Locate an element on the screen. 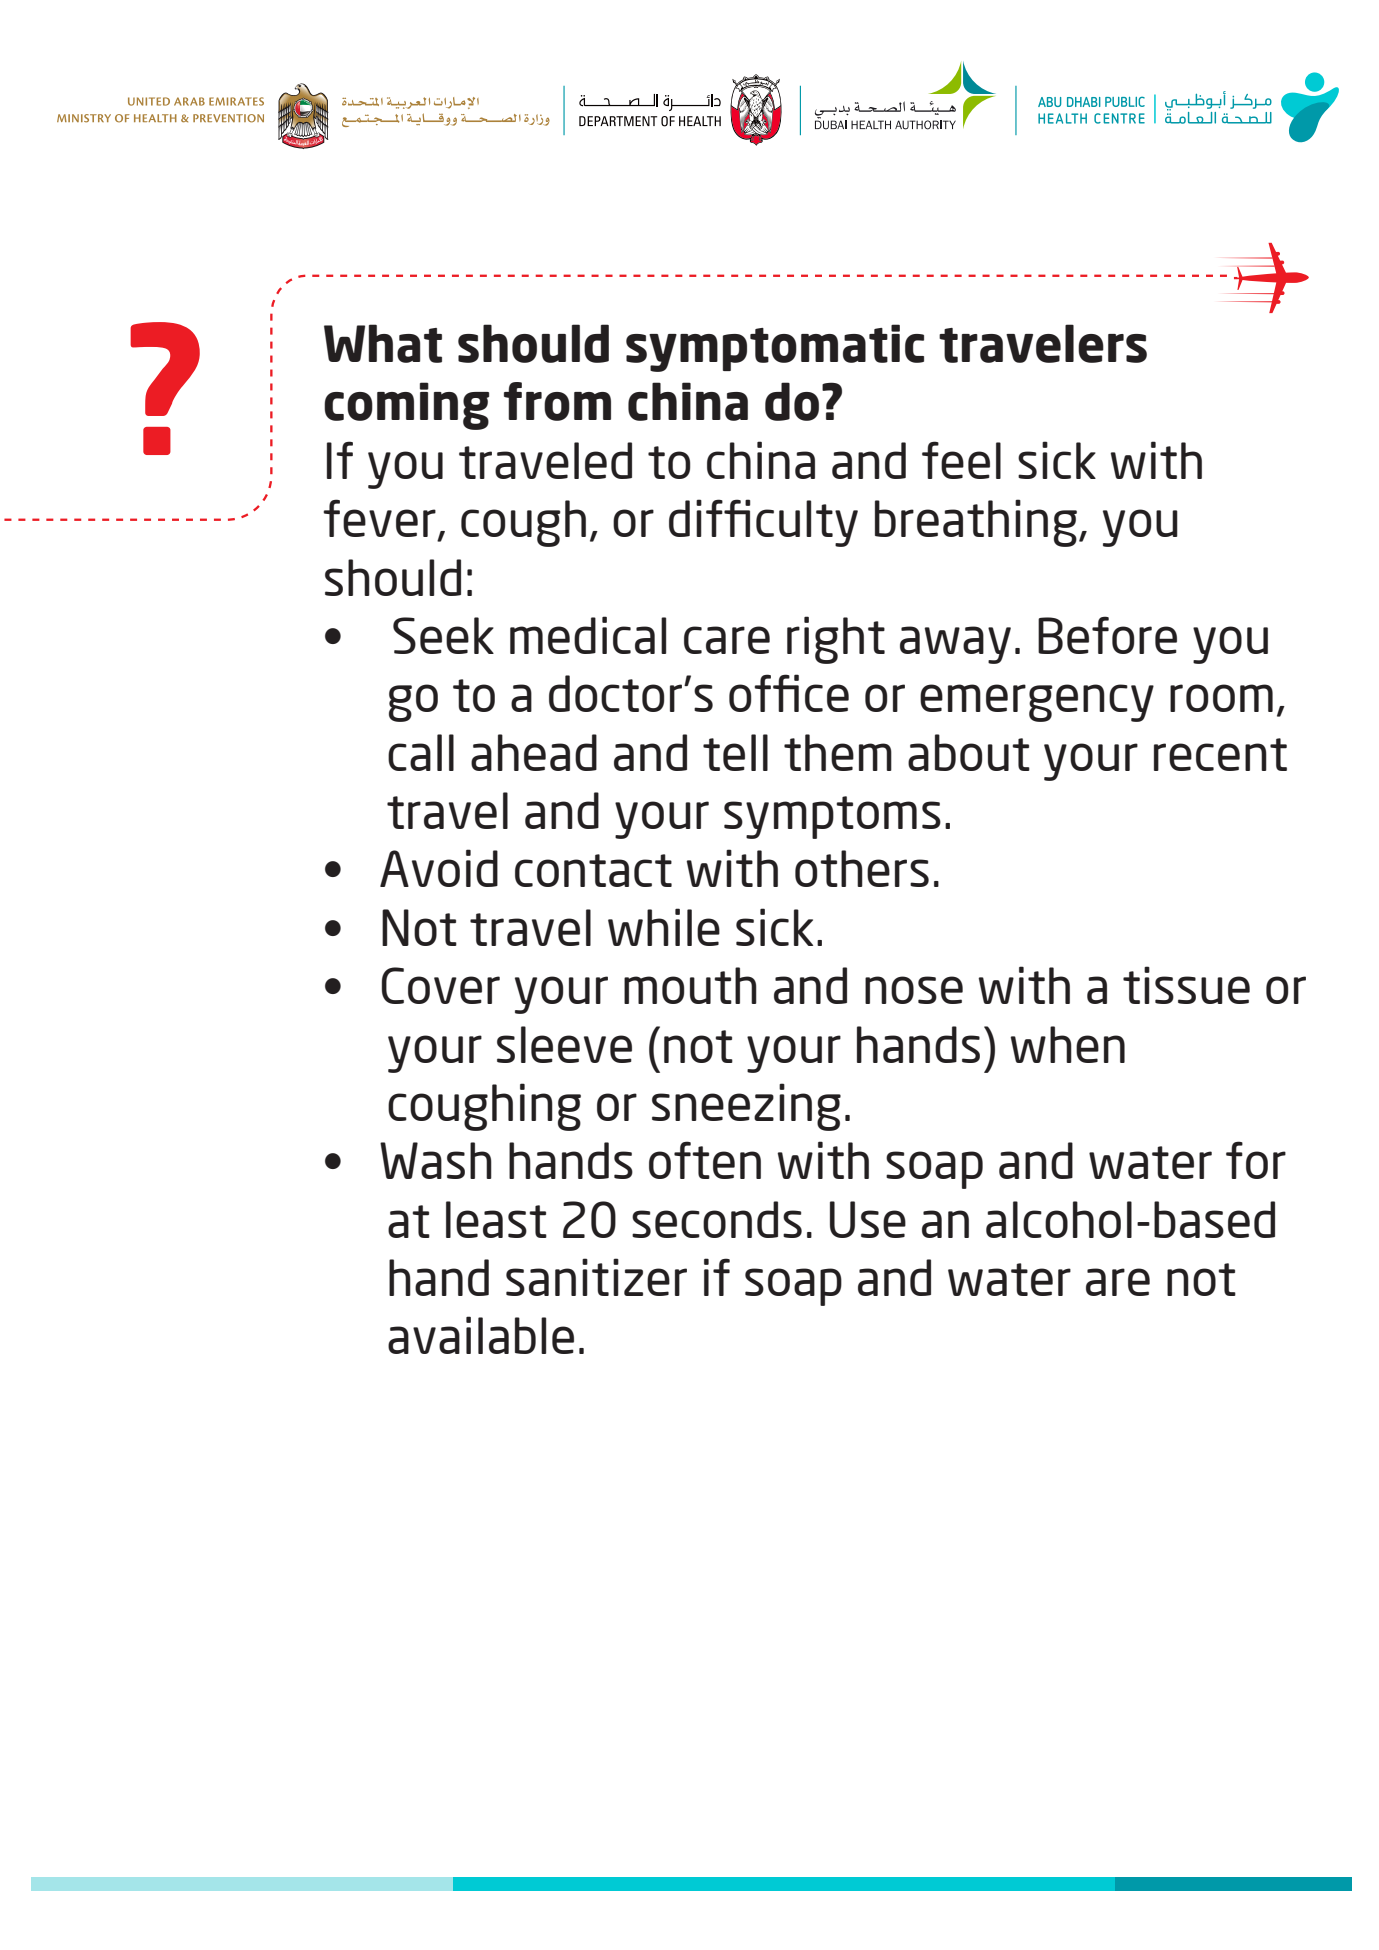 The height and width of the screenshot is (1950, 1379). symptoms is located at coordinates (832, 817).
